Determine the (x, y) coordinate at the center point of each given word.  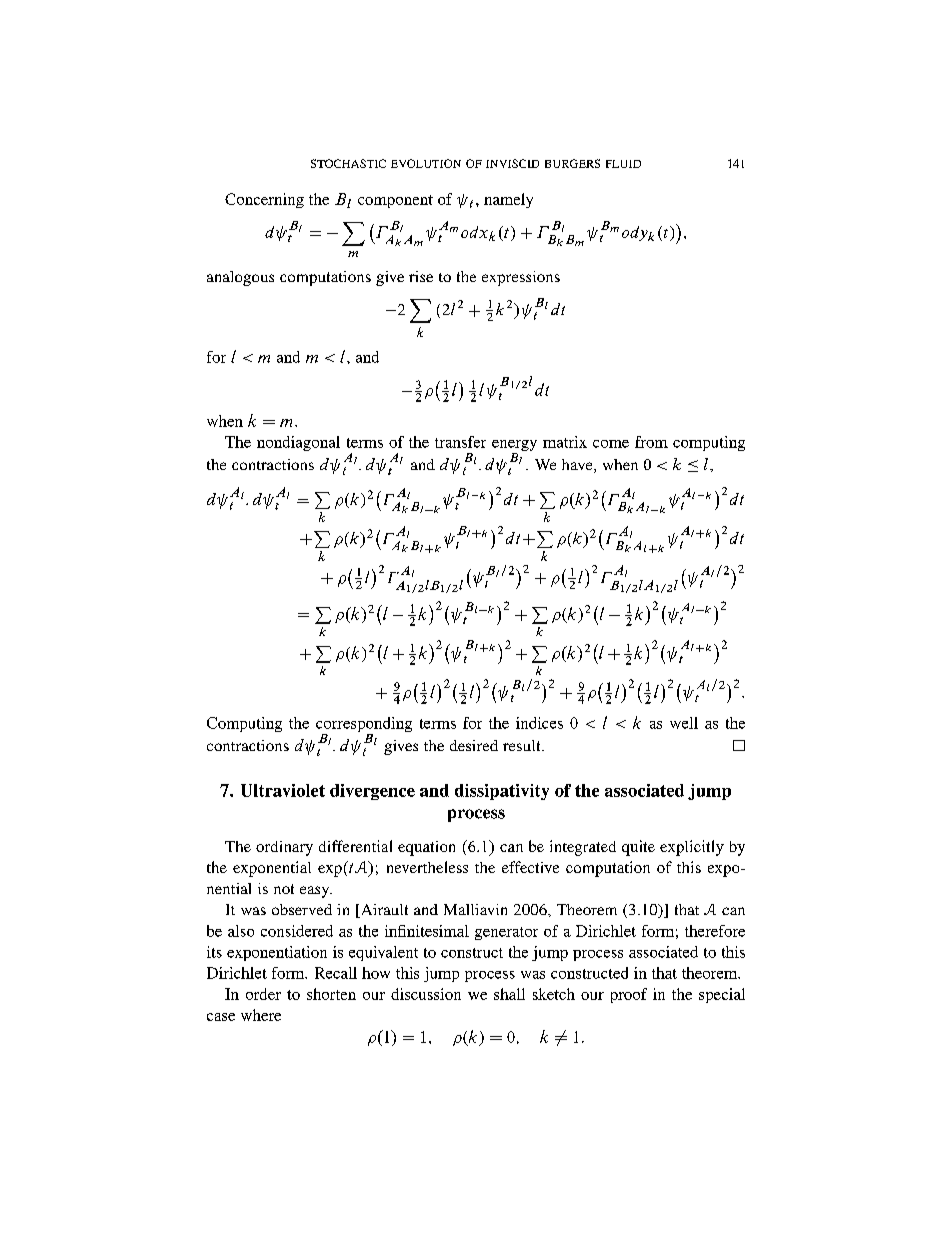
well (684, 723)
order (263, 994)
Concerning (264, 200)
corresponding (364, 726)
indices (539, 723)
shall (509, 994)
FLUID (623, 164)
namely (508, 200)
